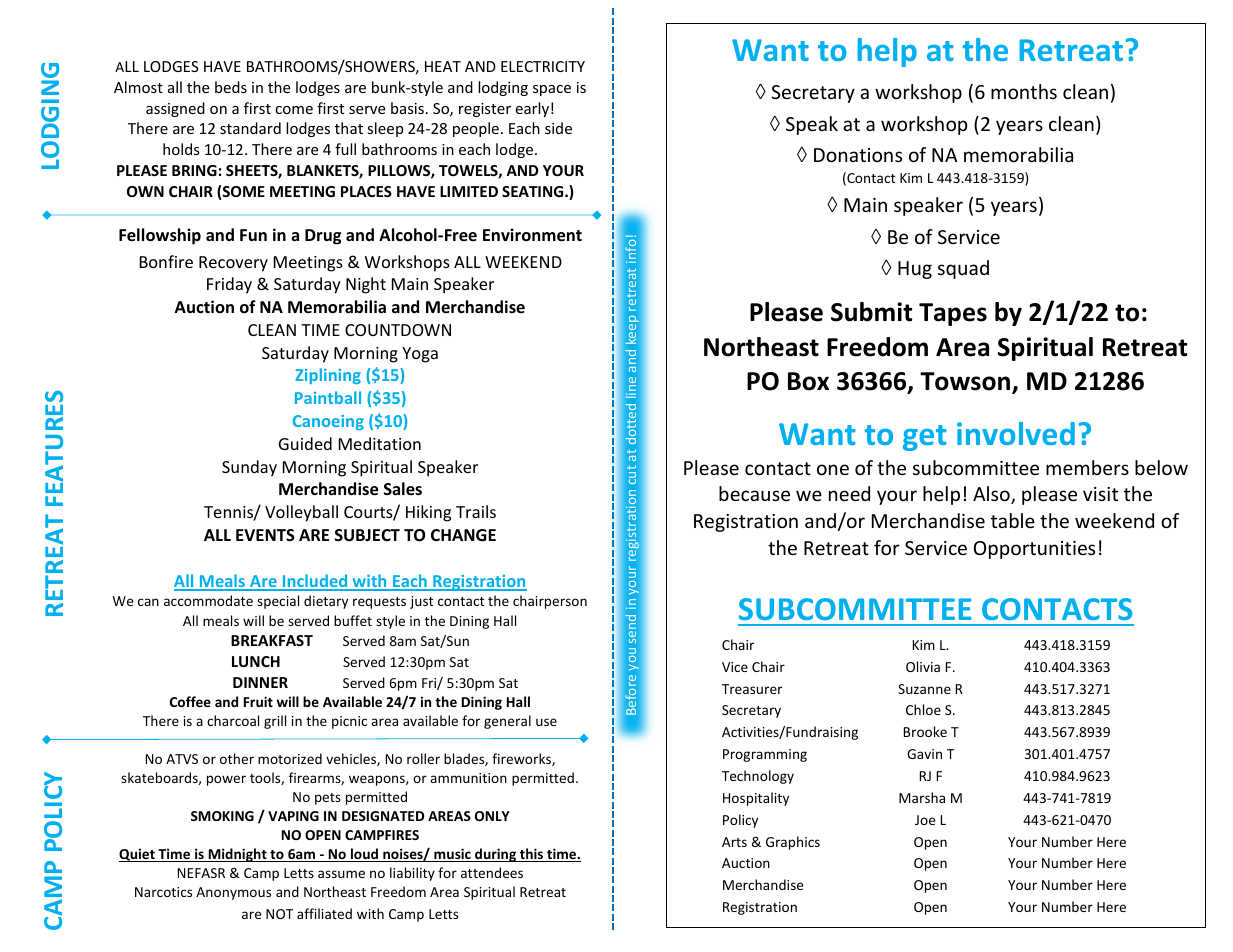 The image size is (1233, 952). I want to click on beds, so click(231, 87).
